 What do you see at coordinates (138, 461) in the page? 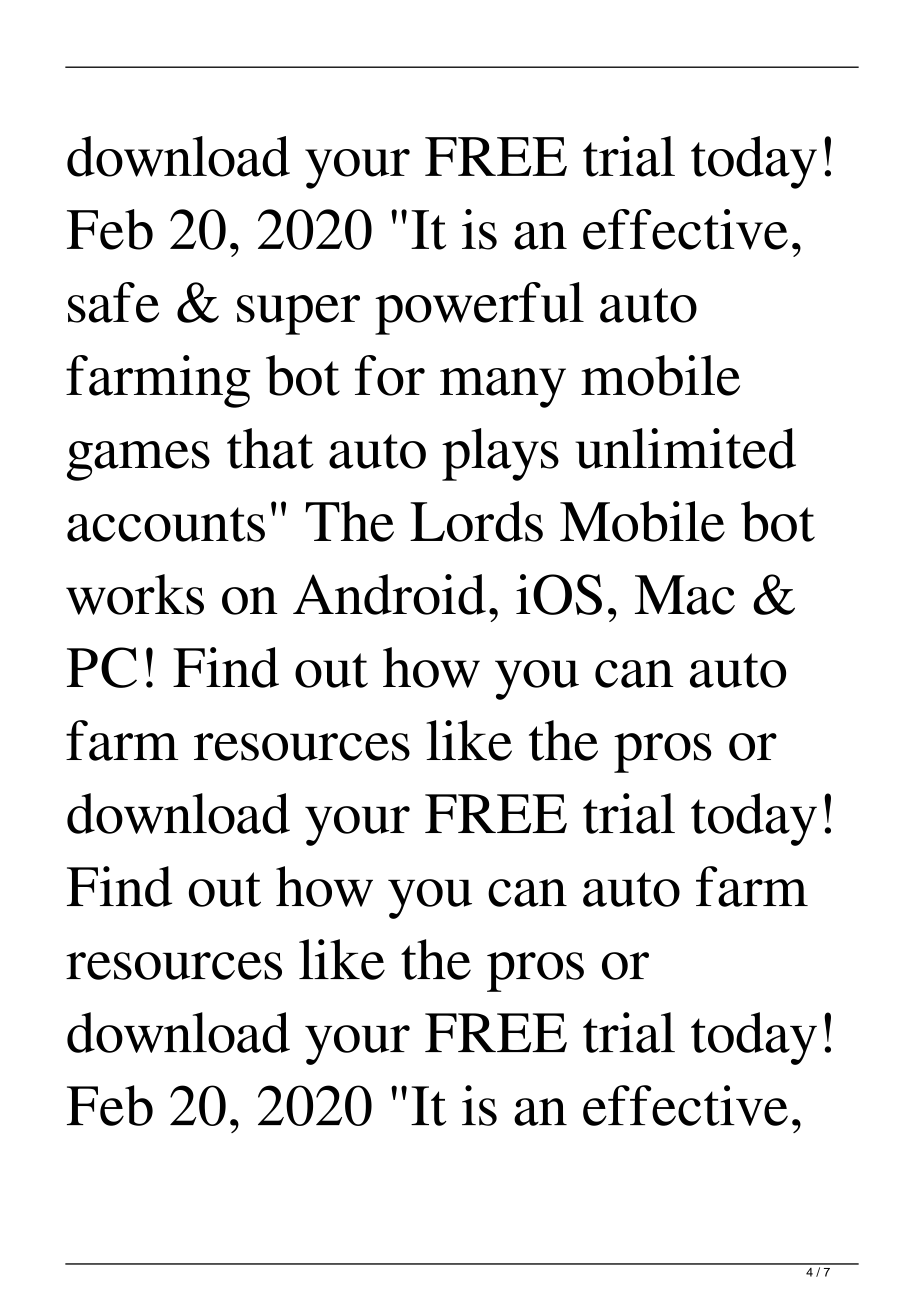
I see `games` at bounding box center [138, 461].
